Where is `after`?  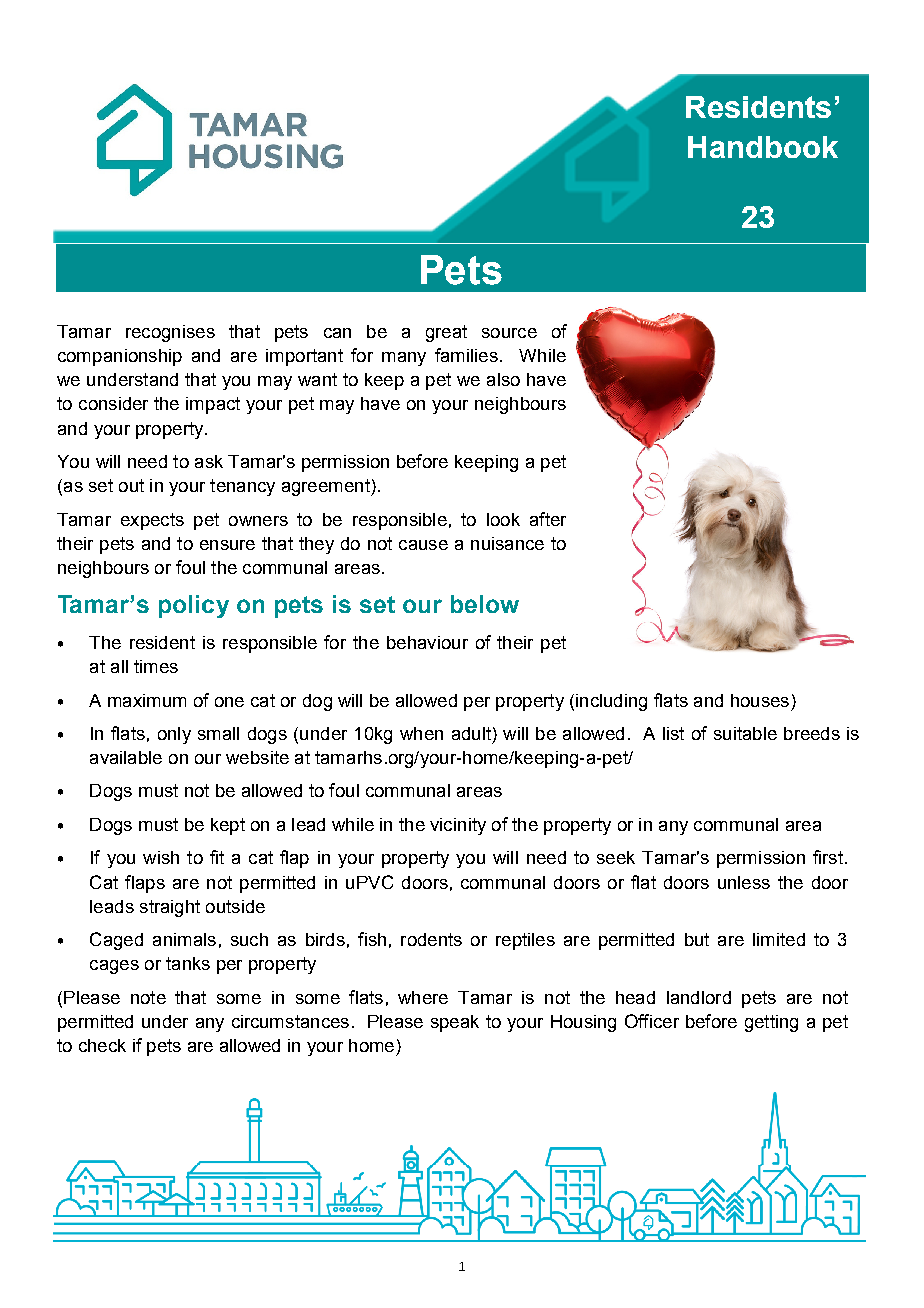 after is located at coordinates (548, 519).
